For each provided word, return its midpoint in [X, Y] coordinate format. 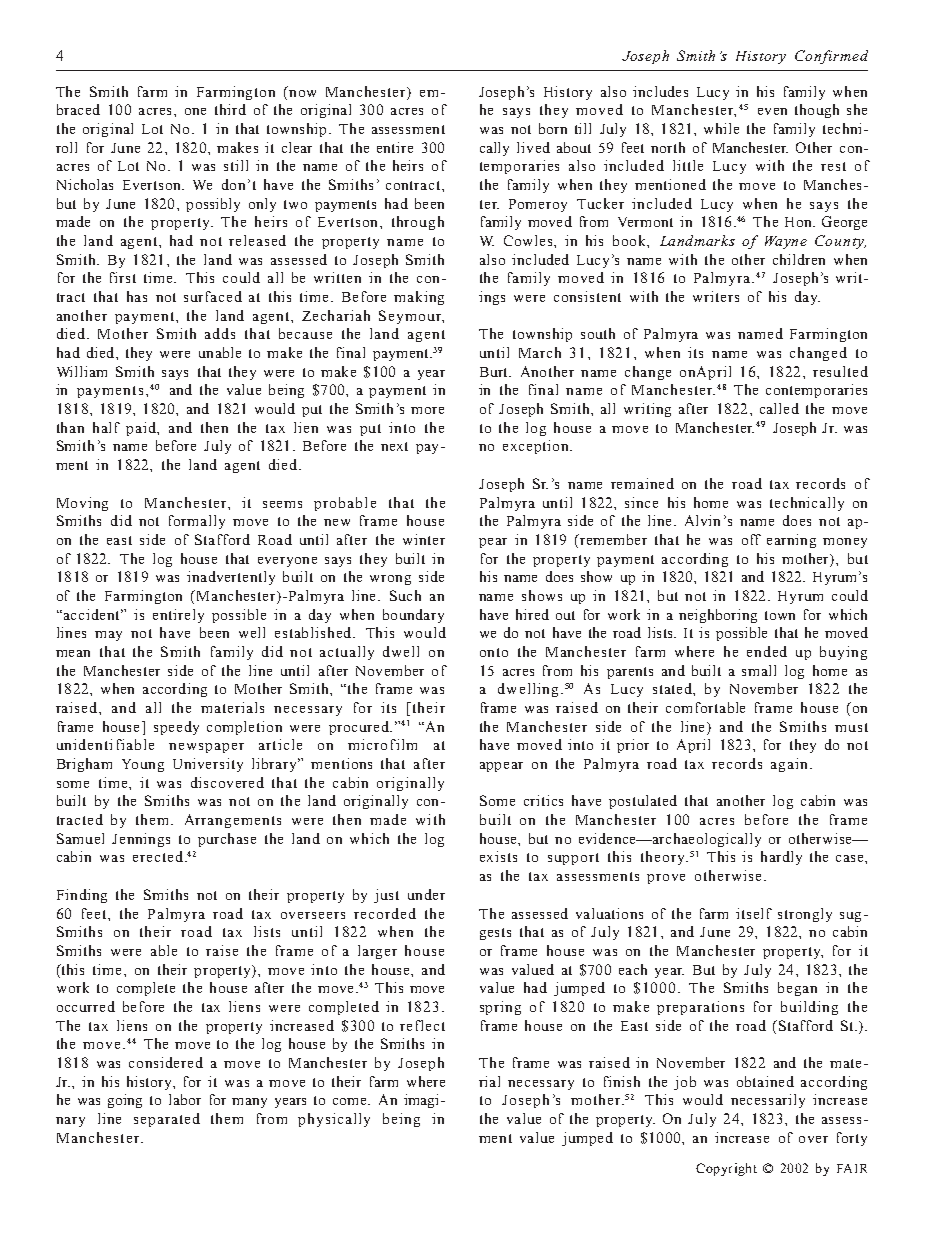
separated [167, 1120]
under [426, 894]
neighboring [718, 616]
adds [220, 333]
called [779, 408]
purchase [227, 840]
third [230, 109]
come [349, 1101]
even [772, 111]
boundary [413, 616]
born [553, 128]
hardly [781, 858]
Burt [495, 372]
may [108, 636]
